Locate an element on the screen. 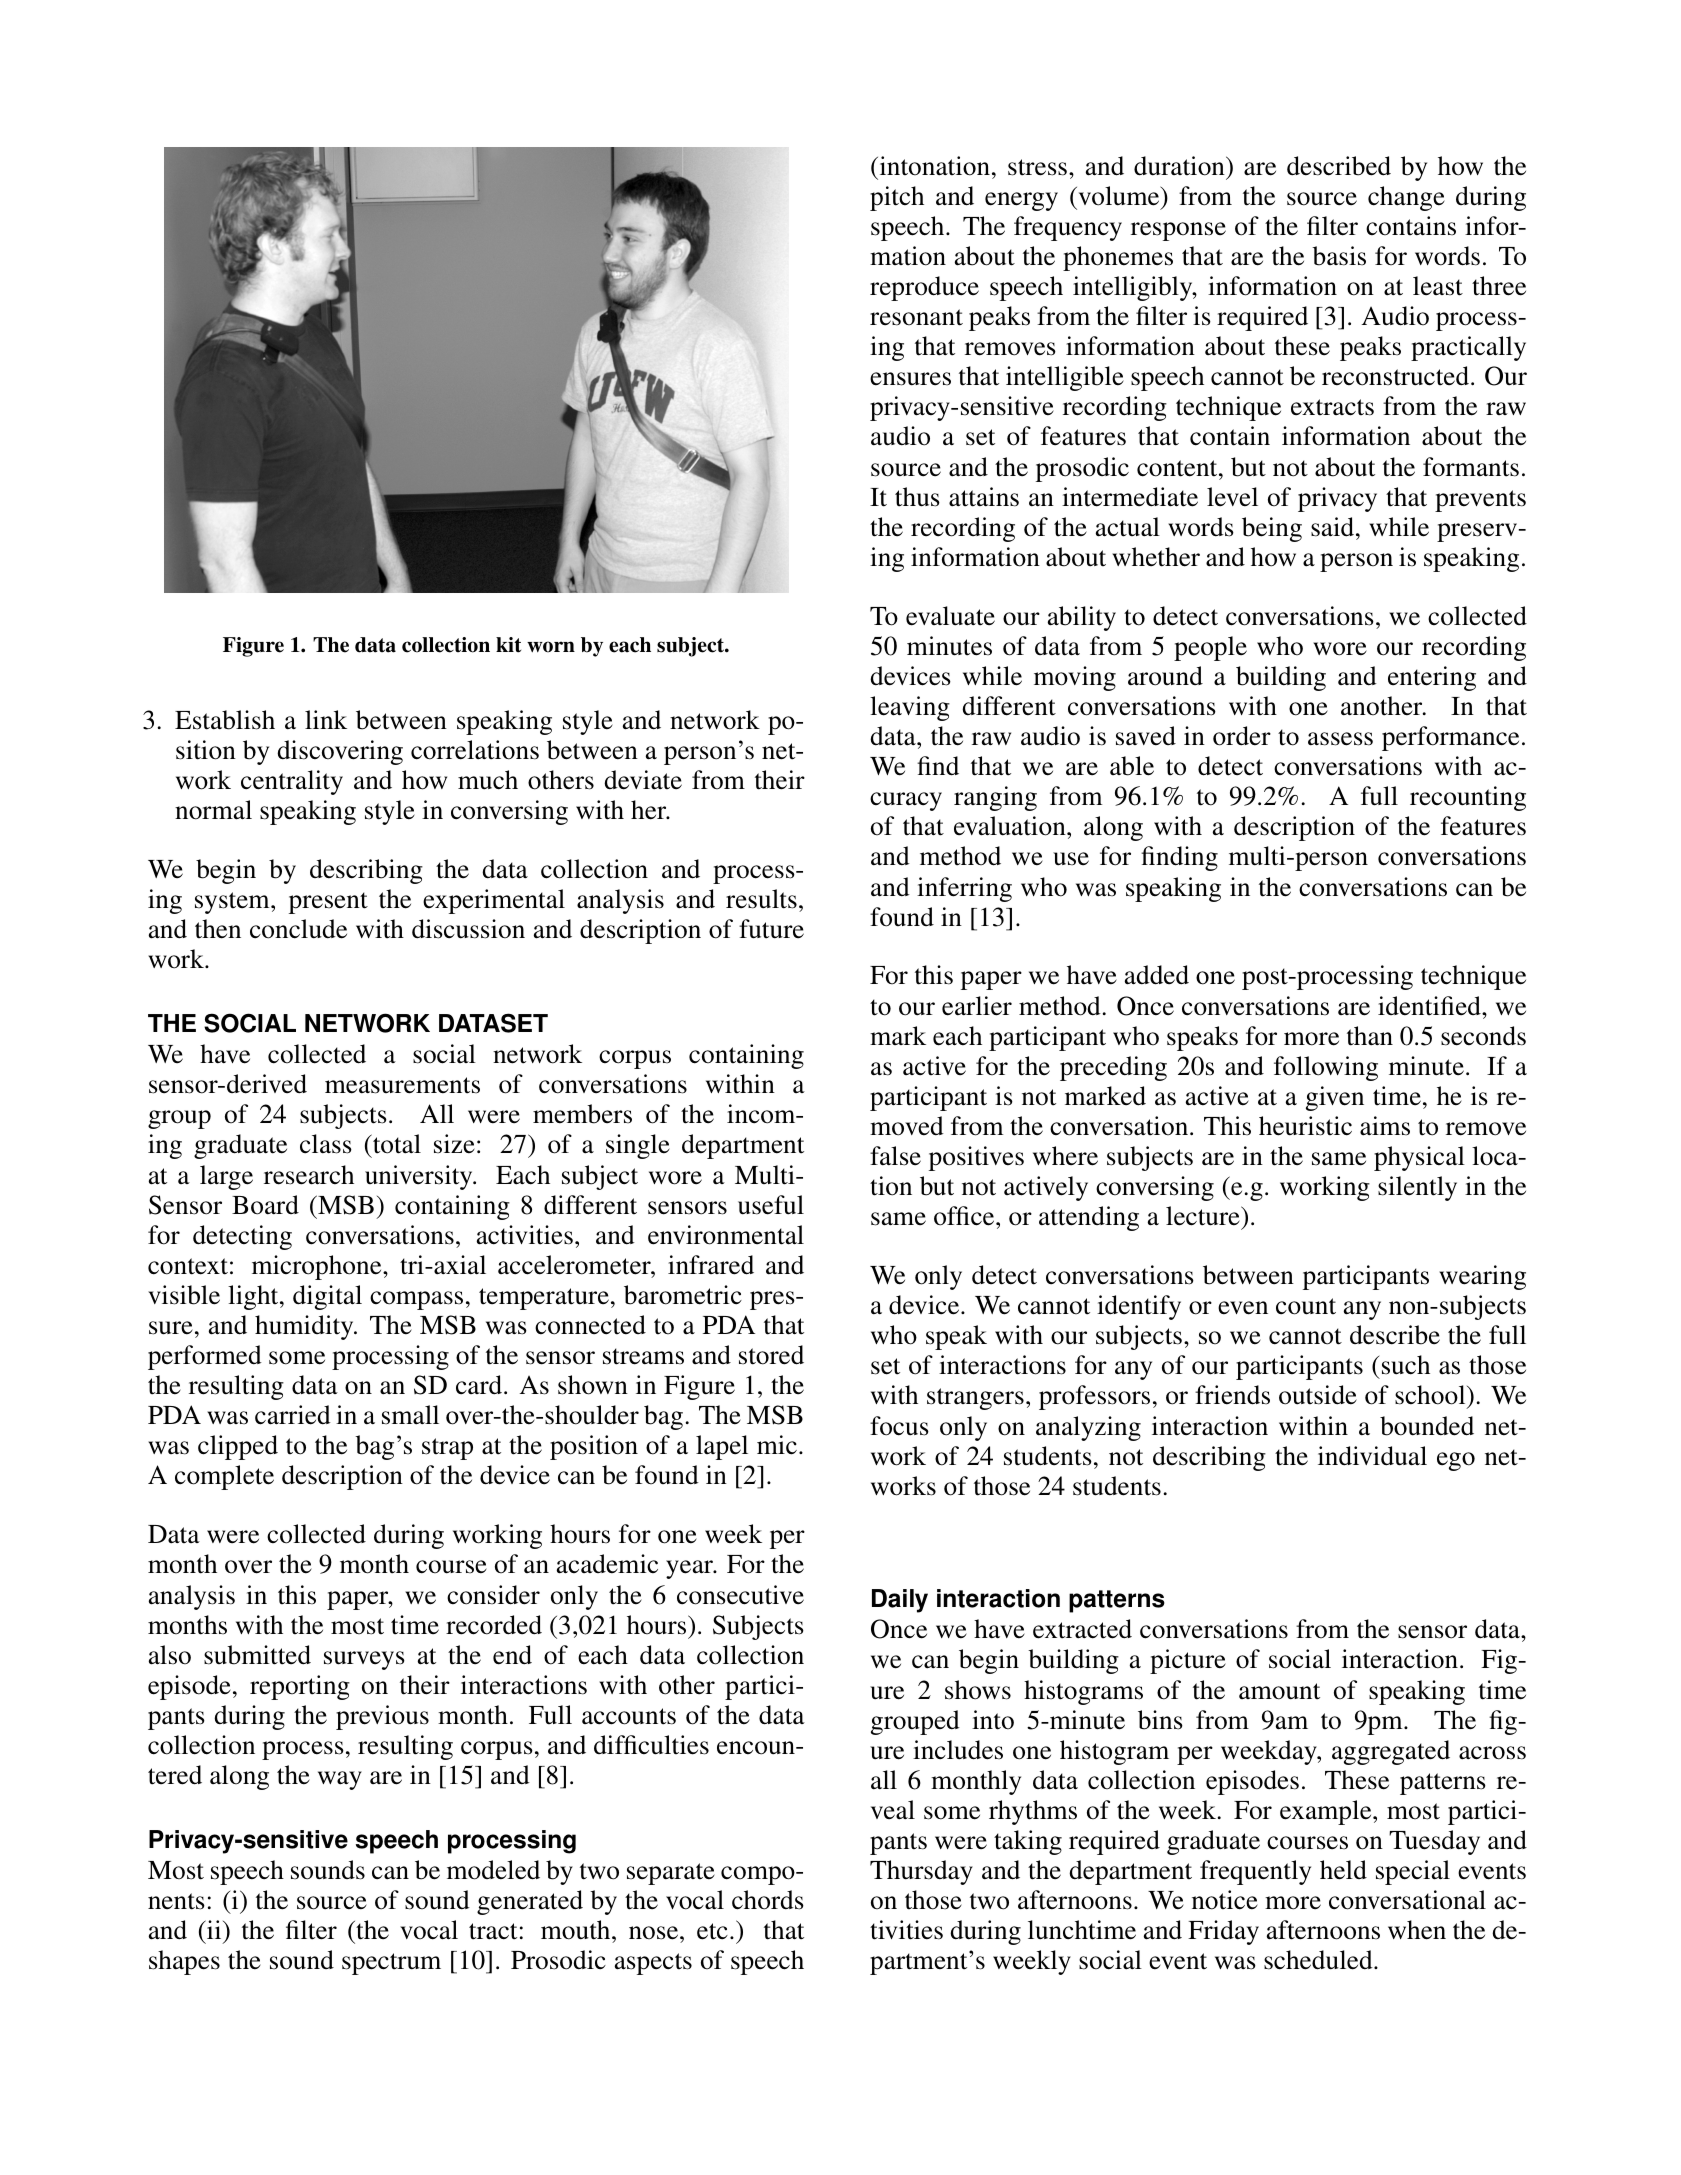  chords is located at coordinates (768, 1900).
